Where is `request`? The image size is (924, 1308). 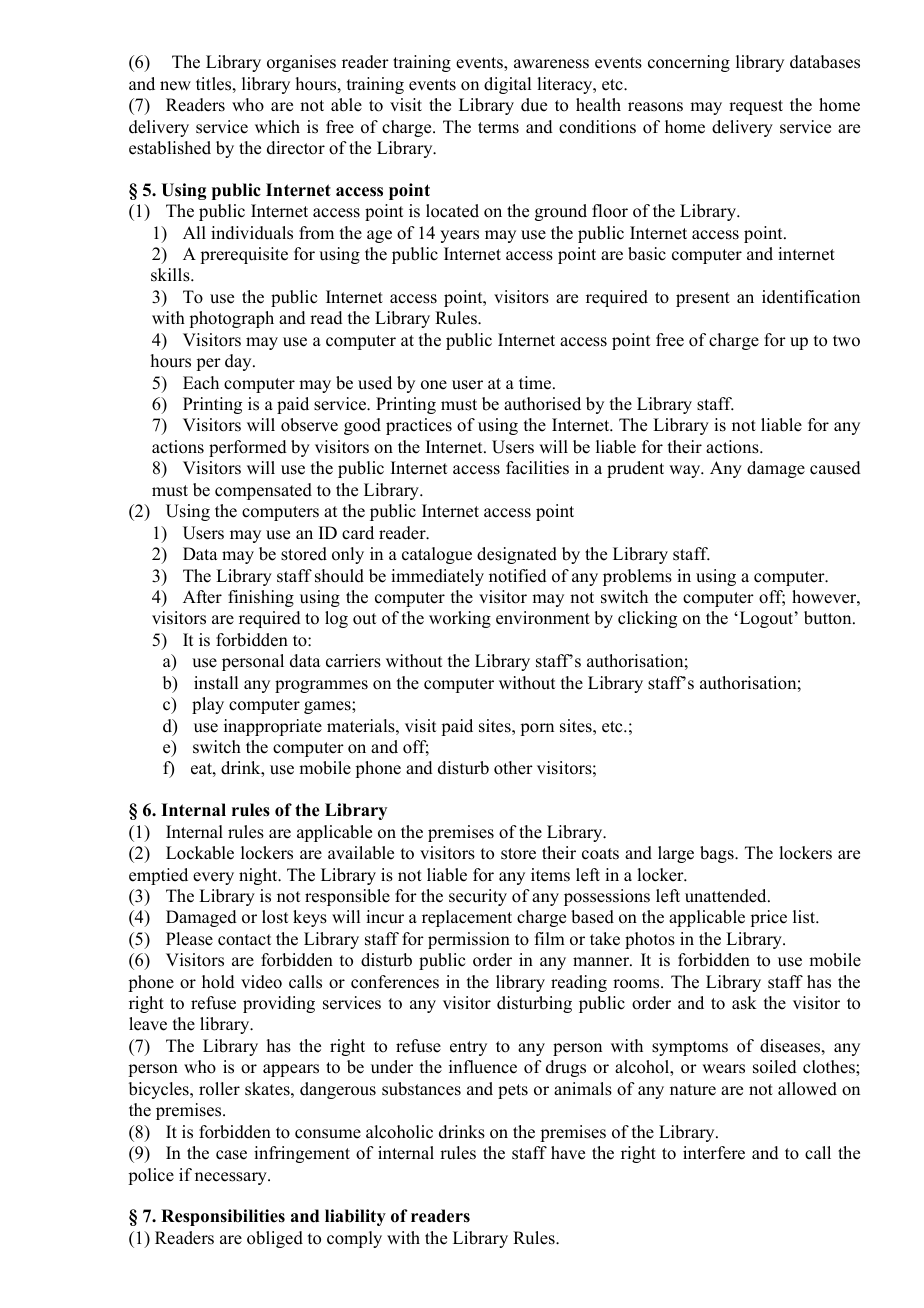
request is located at coordinates (756, 107).
